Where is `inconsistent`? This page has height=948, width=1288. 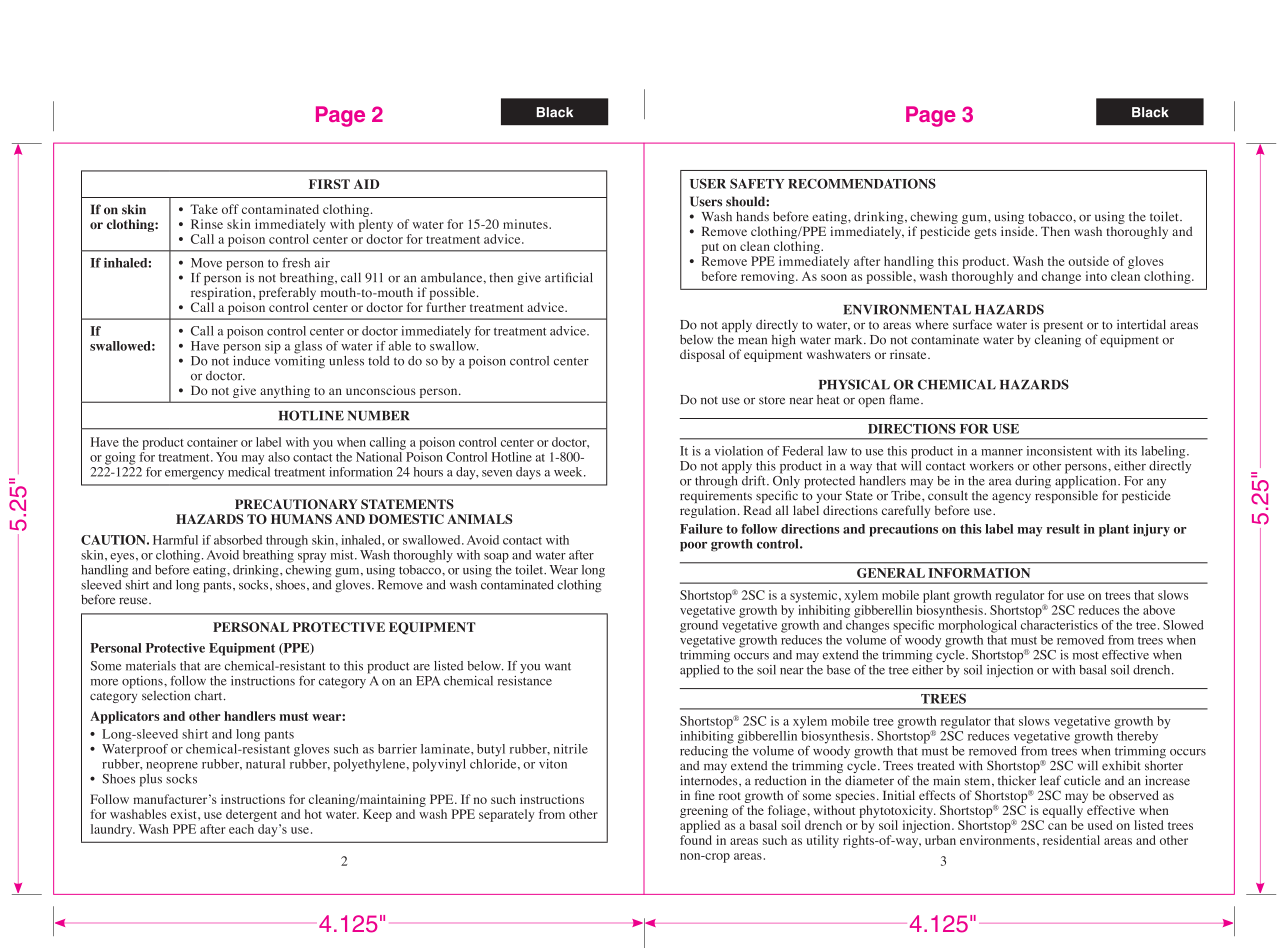
inconsistent is located at coordinates (1059, 451).
